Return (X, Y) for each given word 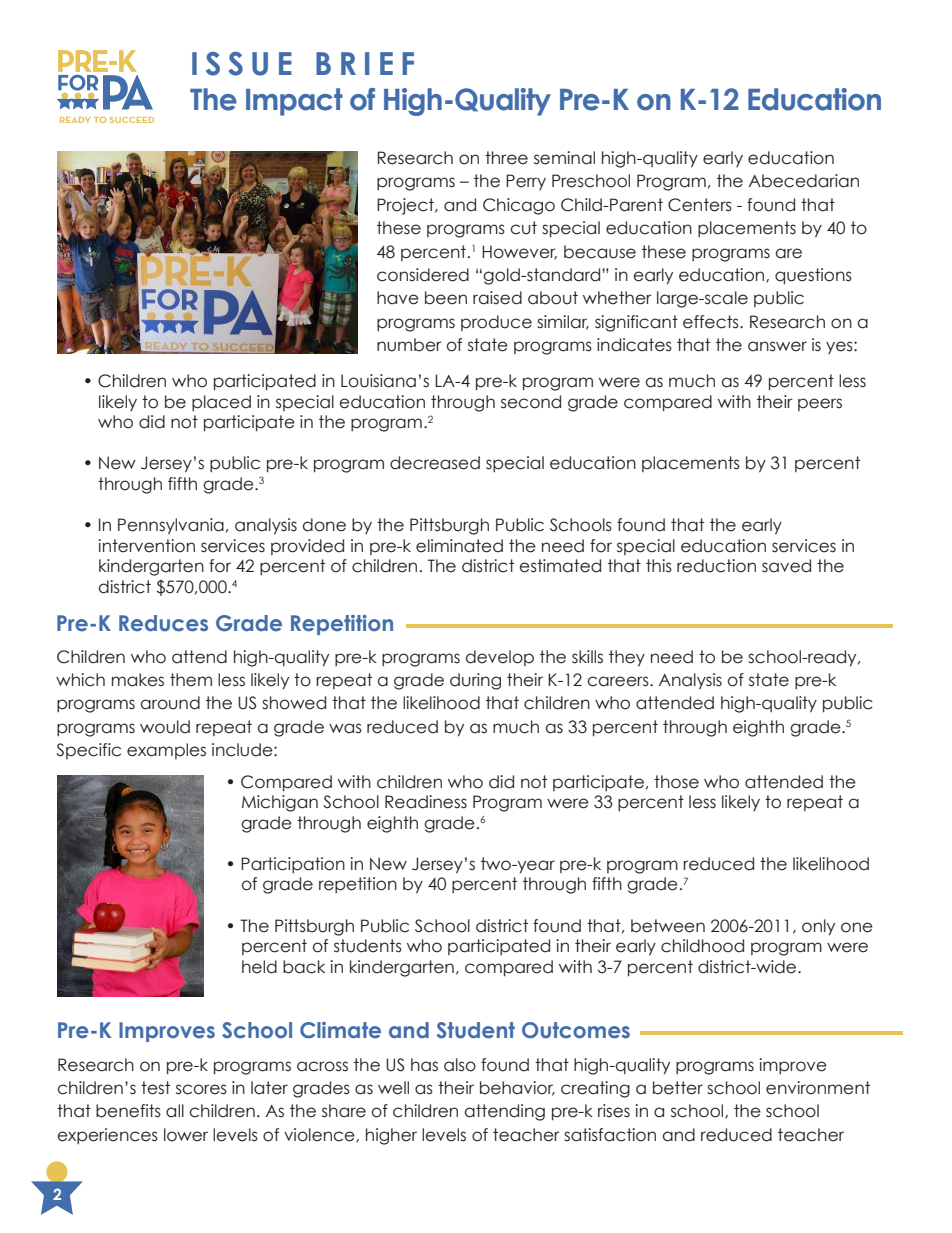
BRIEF (365, 63)
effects (712, 322)
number (409, 345)
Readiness (426, 802)
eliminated (459, 546)
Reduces (163, 623)
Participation (293, 865)
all (175, 1111)
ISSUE (242, 64)
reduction (716, 566)
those (676, 782)
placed (221, 403)
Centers (700, 205)
